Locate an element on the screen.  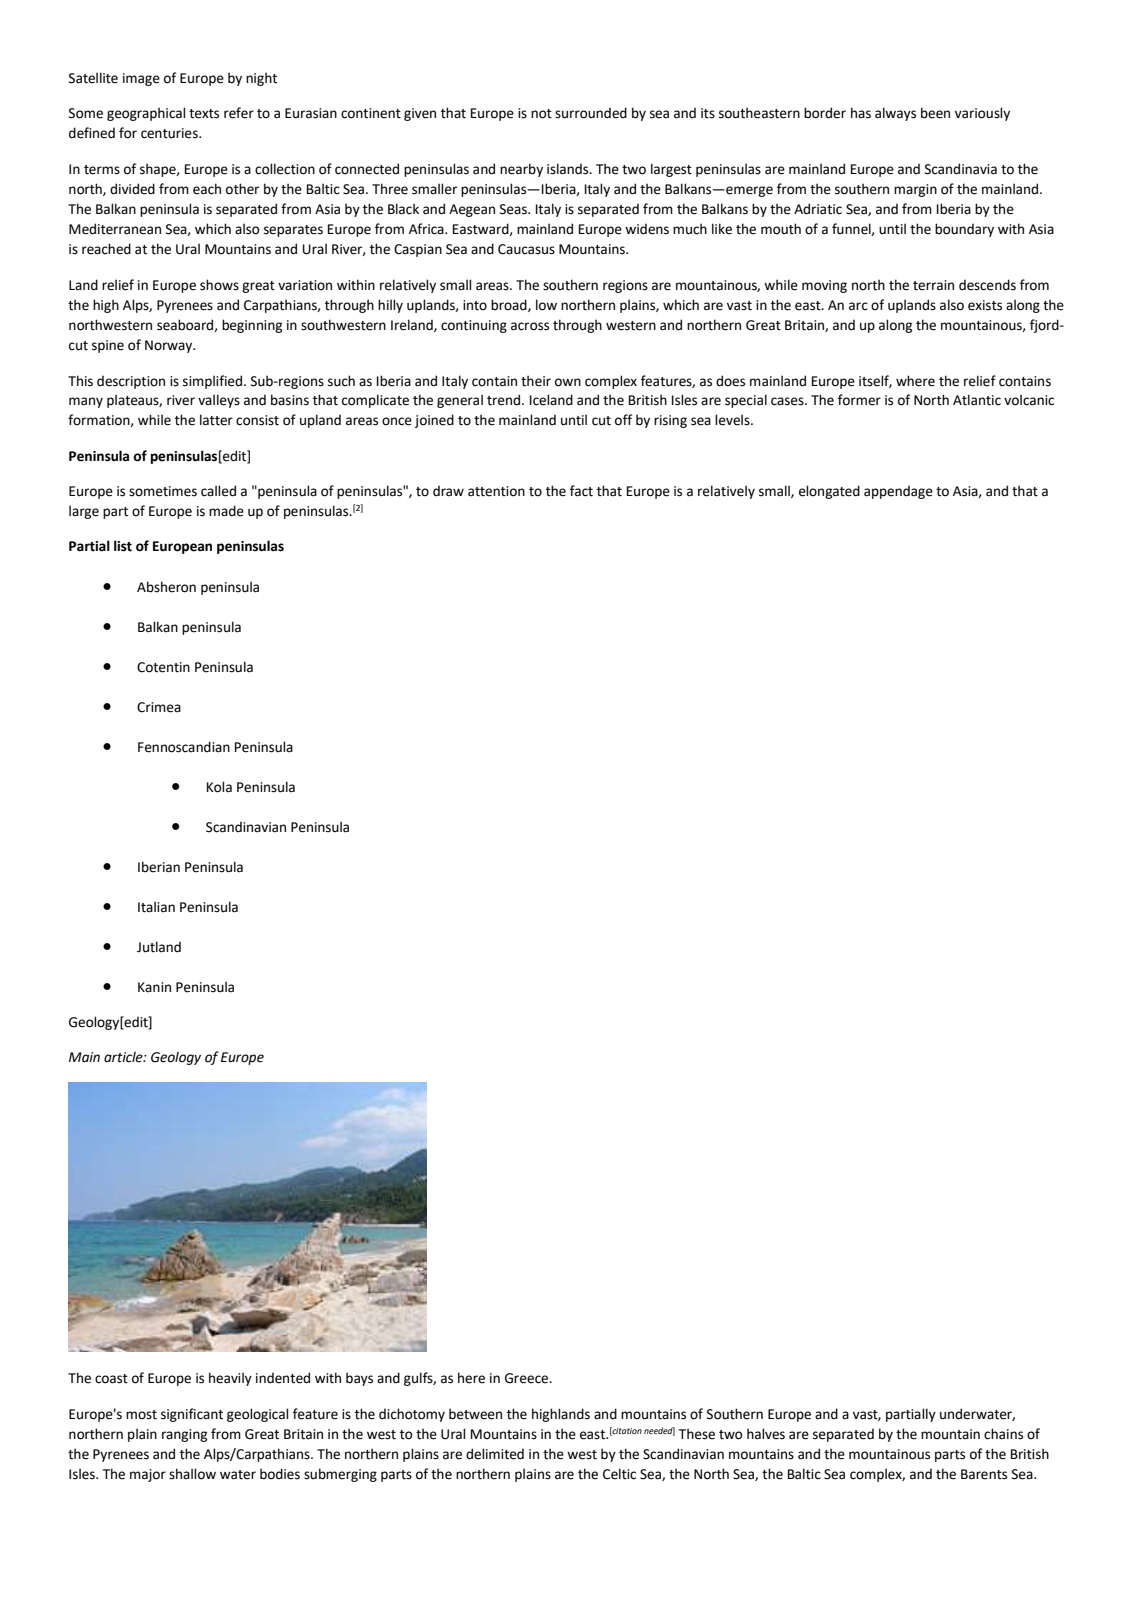
always is located at coordinates (895, 114).
